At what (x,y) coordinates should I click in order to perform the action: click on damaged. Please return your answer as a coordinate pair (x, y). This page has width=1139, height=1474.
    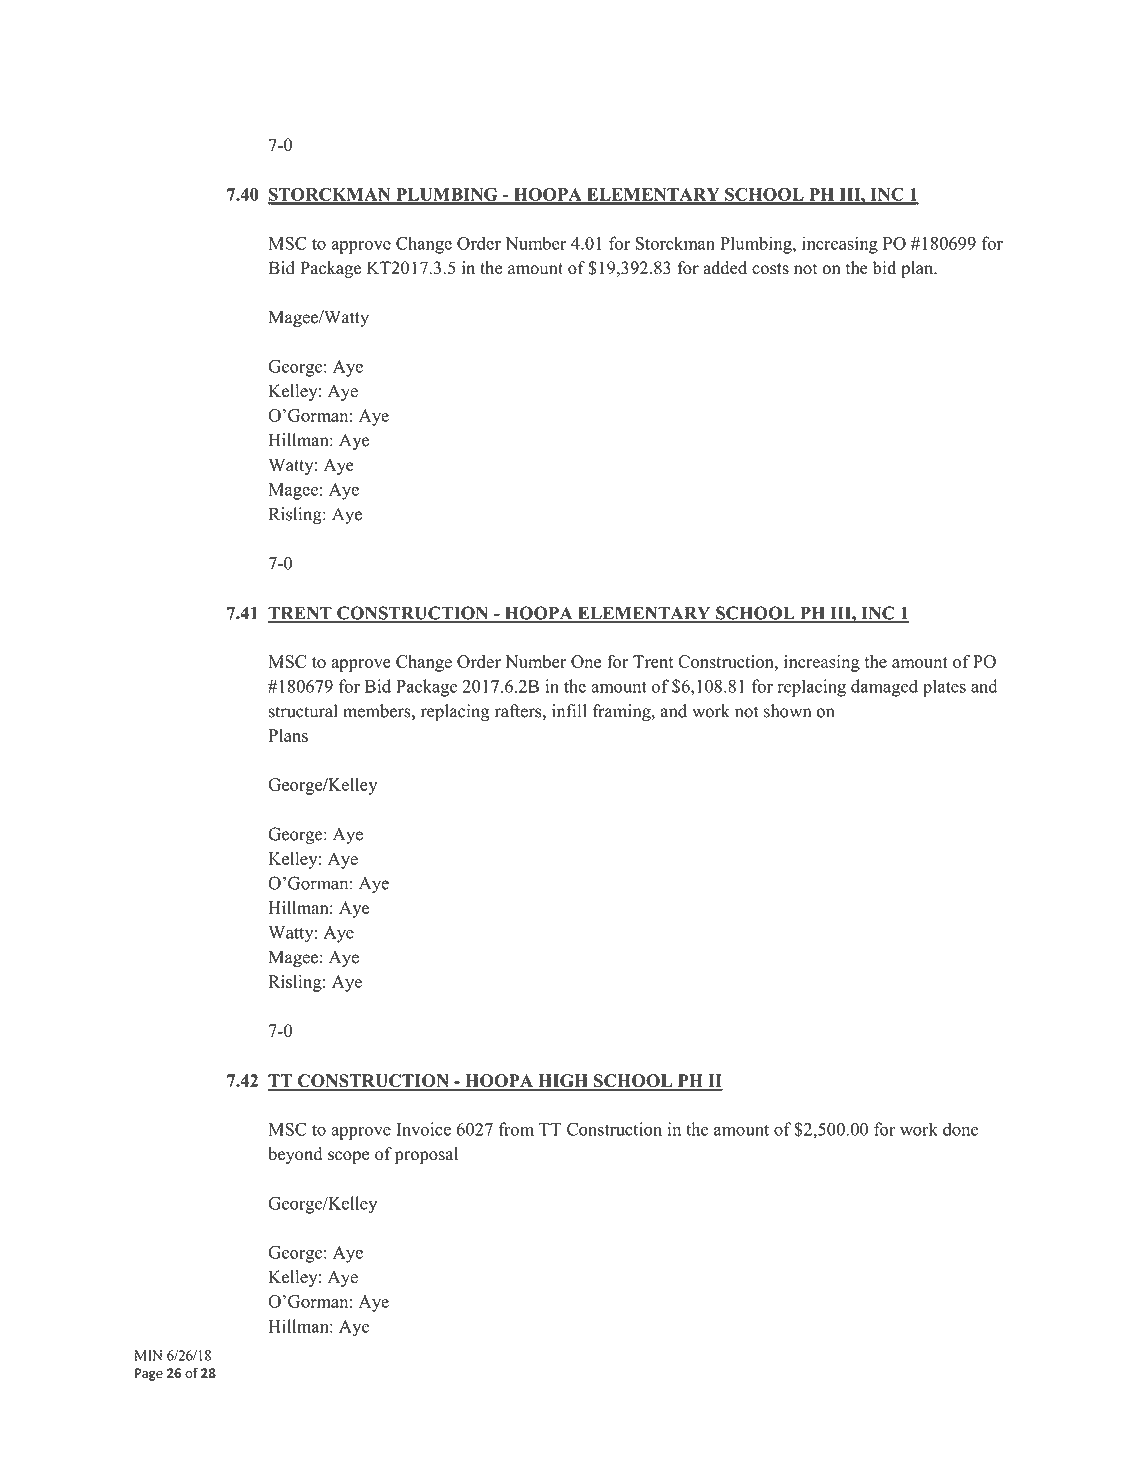
    Looking at the image, I should click on (884, 688).
